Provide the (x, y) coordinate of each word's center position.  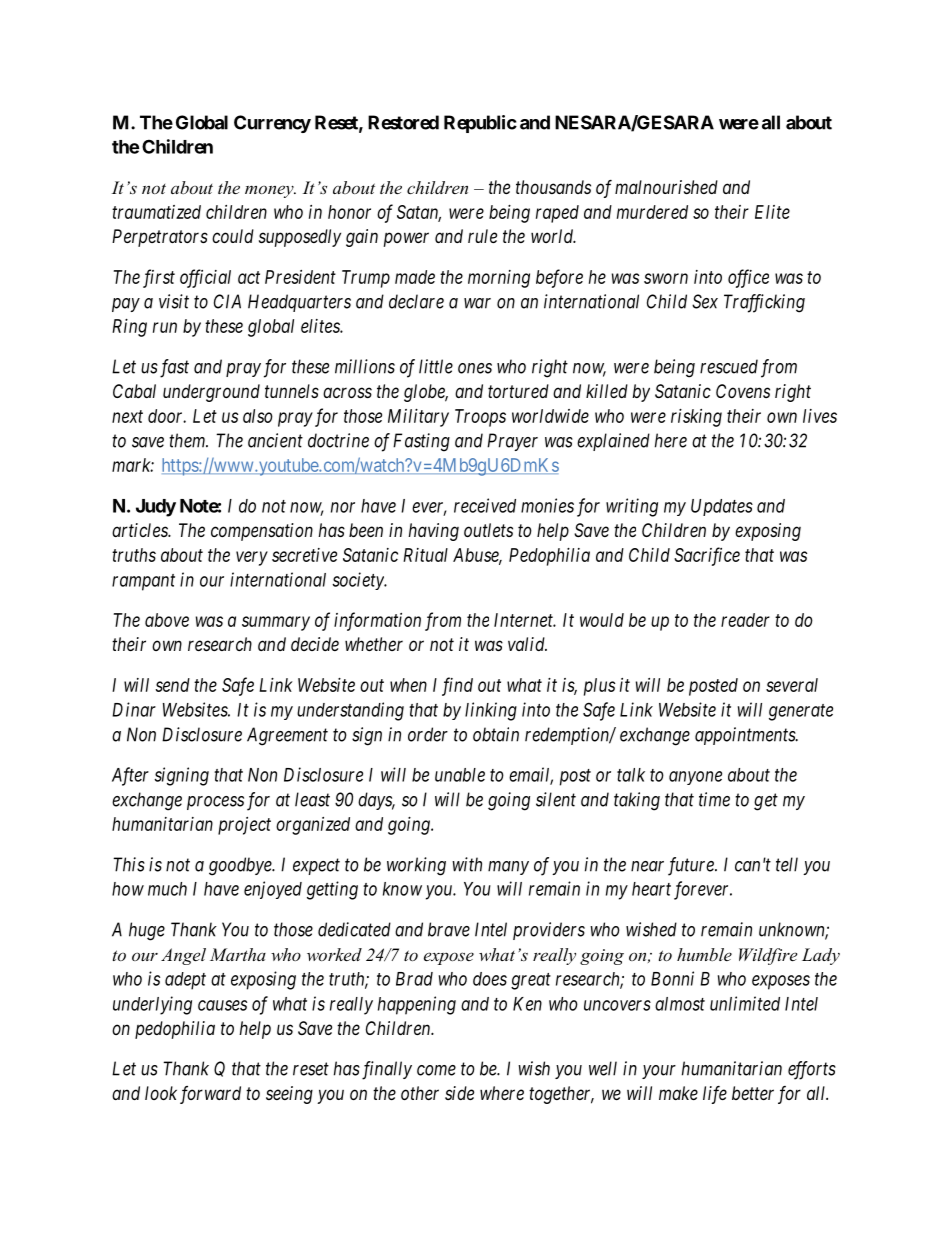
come (436, 1070)
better (753, 1093)
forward (210, 1095)
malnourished (666, 187)
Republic (480, 124)
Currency (272, 124)
